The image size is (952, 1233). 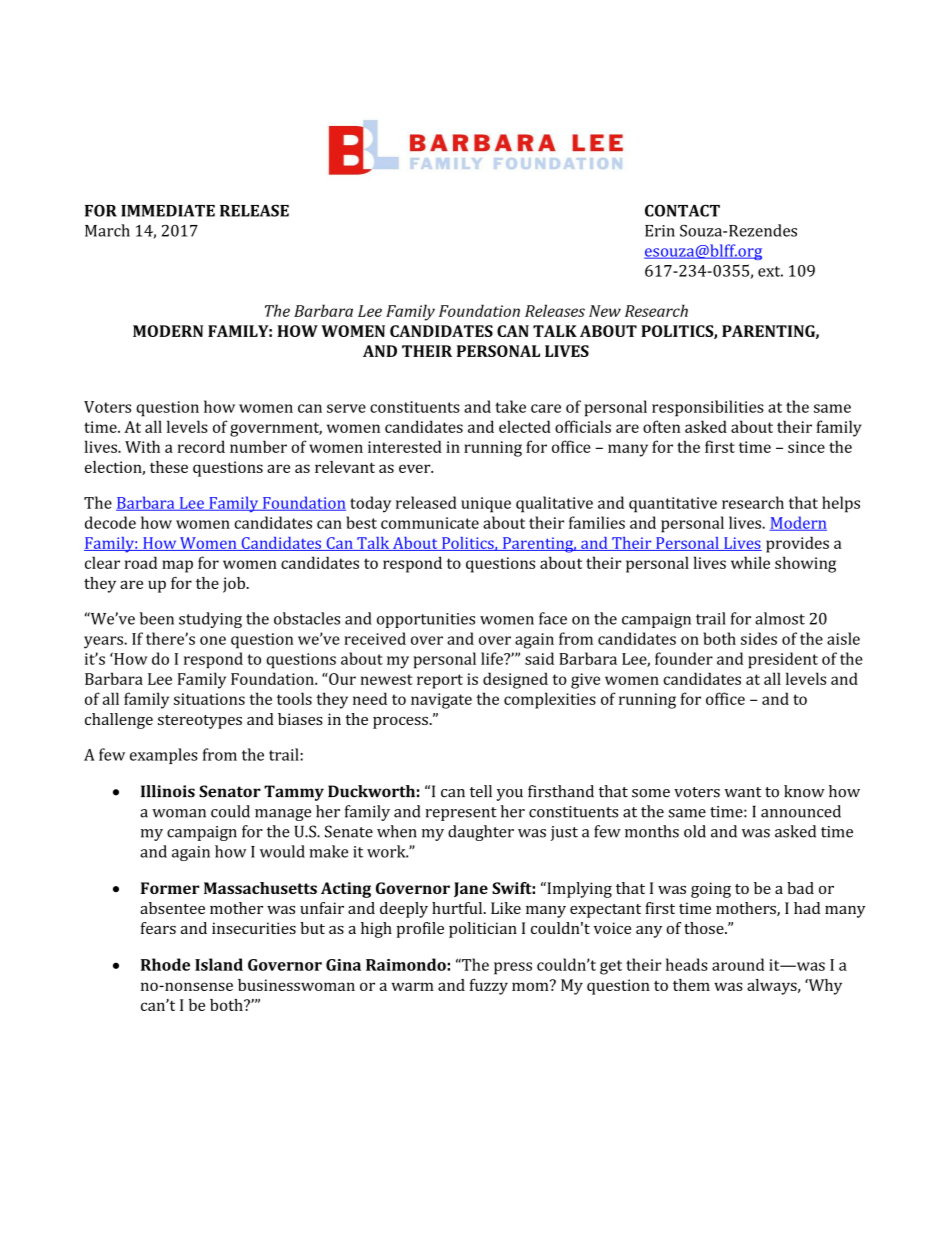 I want to click on studying, so click(x=210, y=620).
